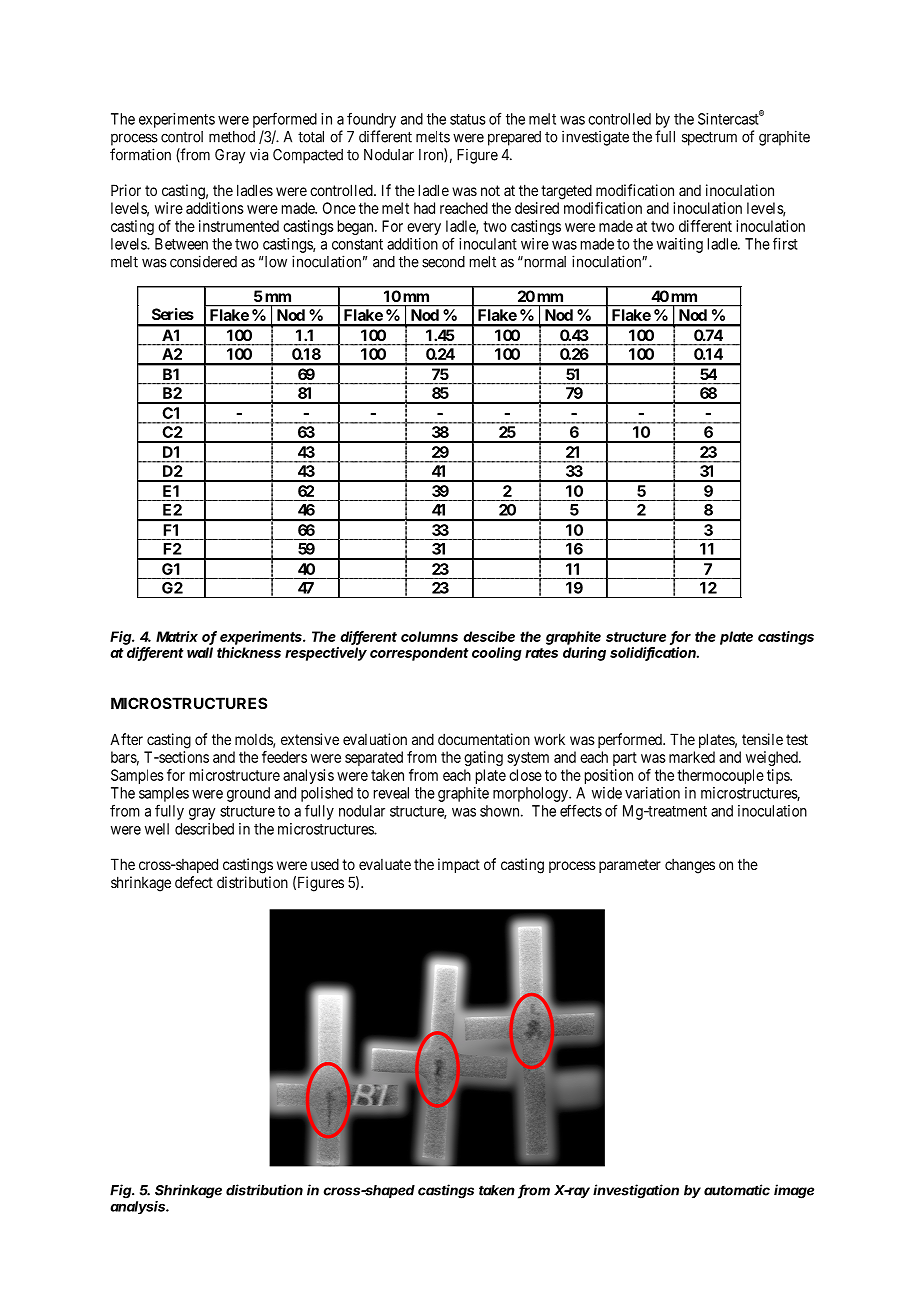 The width and height of the screenshot is (924, 1308). What do you see at coordinates (497, 654) in the screenshot?
I see `cooling` at bounding box center [497, 654].
